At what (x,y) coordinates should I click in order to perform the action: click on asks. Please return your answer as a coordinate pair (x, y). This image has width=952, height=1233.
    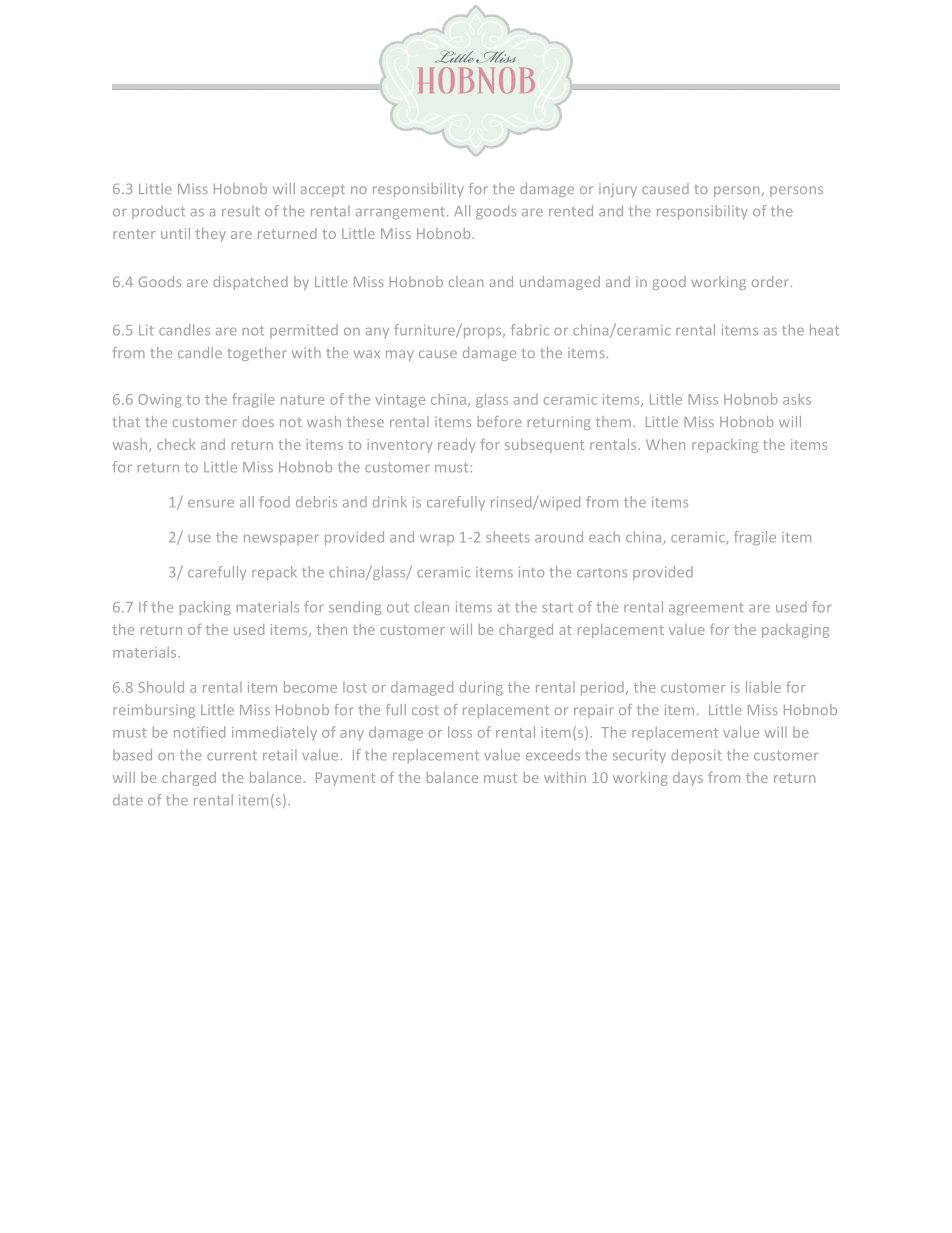
    Looking at the image, I should click on (797, 399).
